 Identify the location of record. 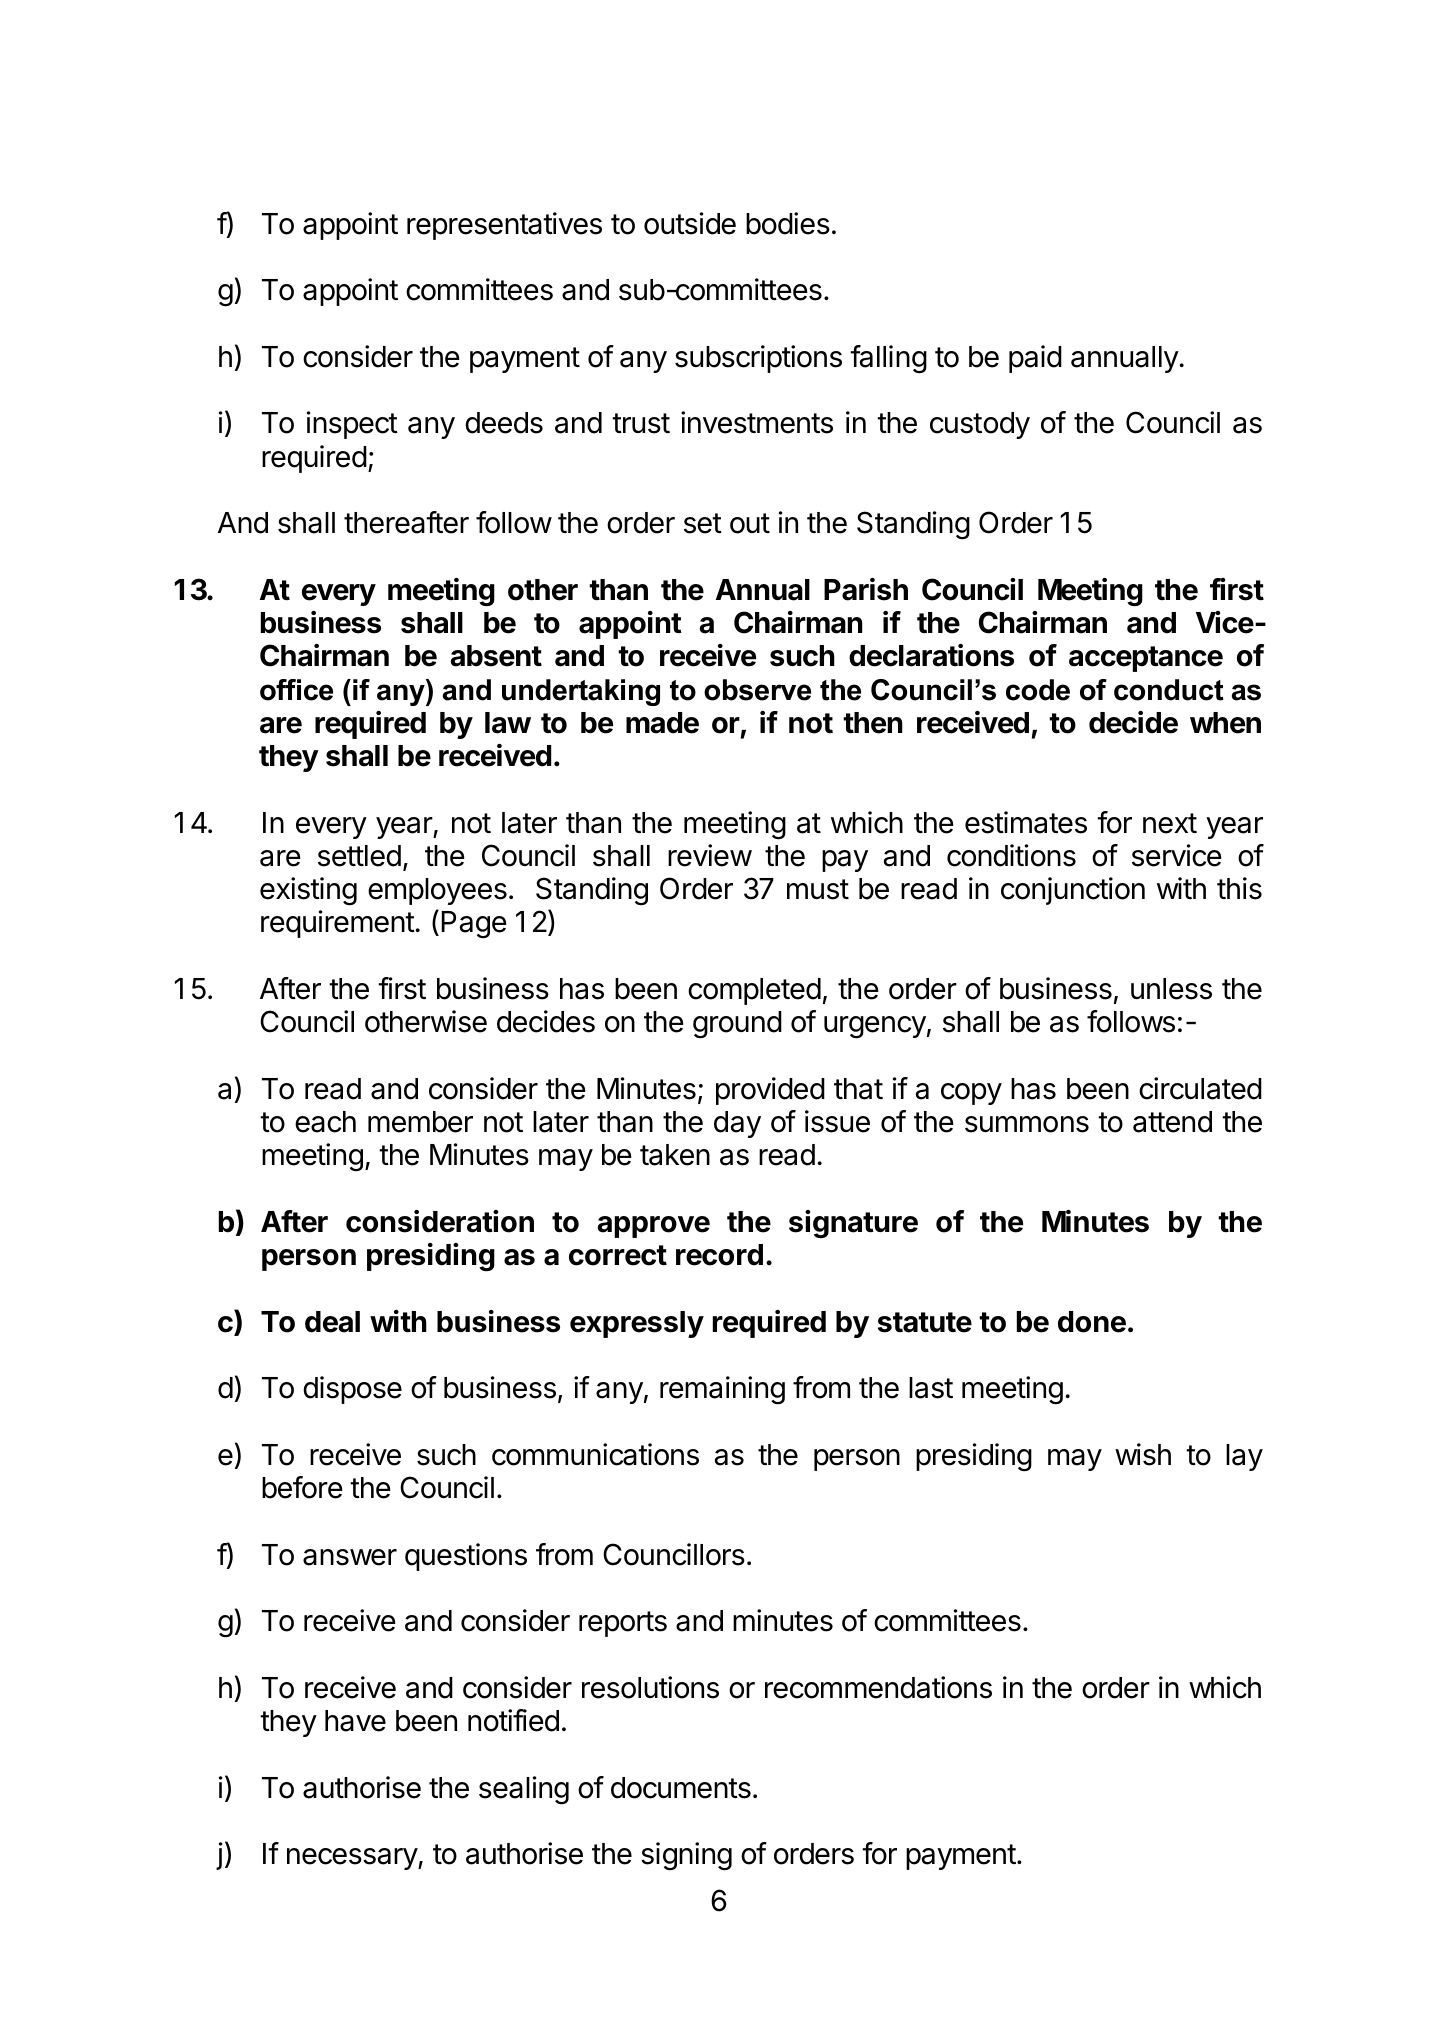
(719, 1255).
